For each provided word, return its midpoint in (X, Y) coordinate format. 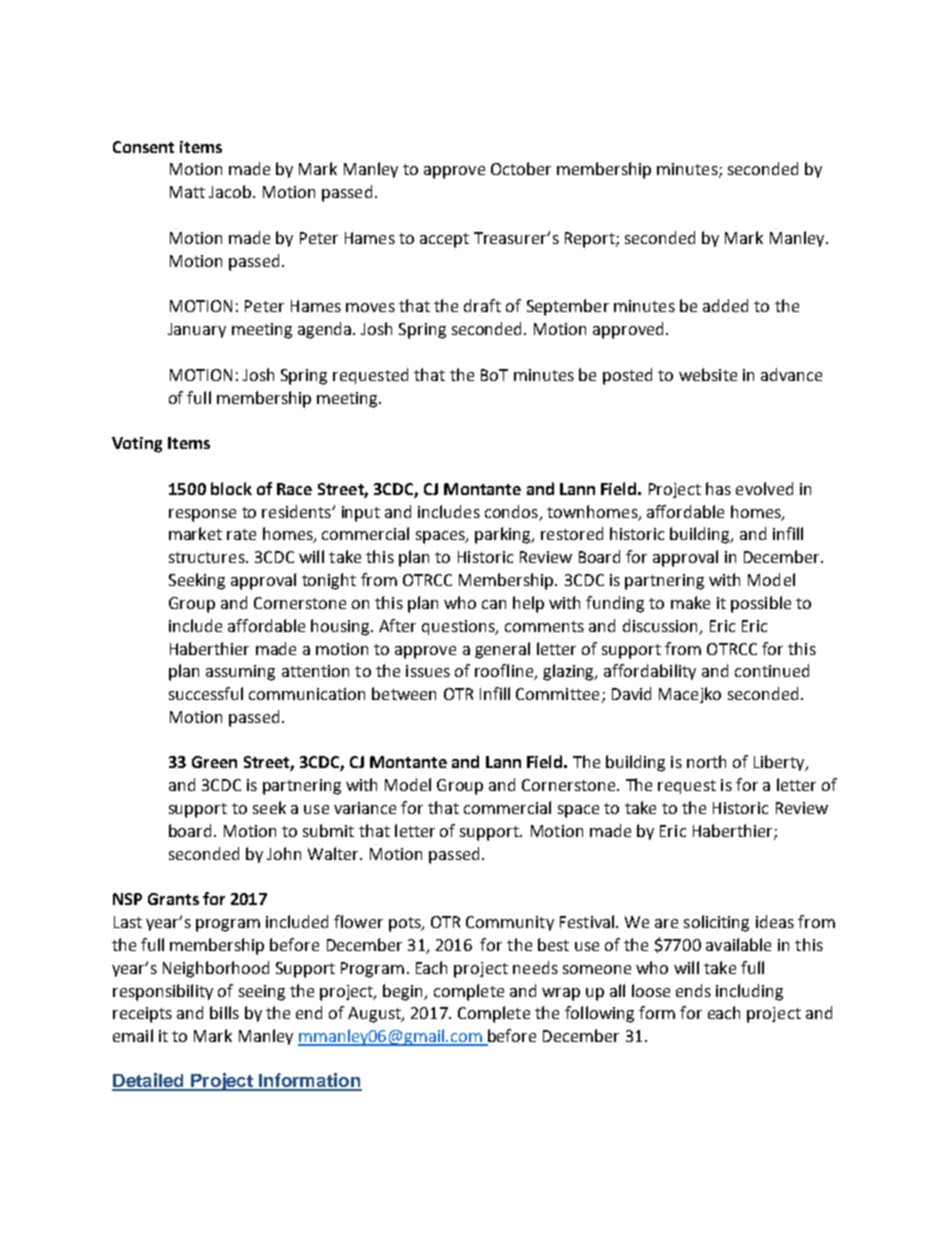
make (690, 602)
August (375, 1015)
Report (591, 240)
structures (208, 557)
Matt (187, 192)
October (521, 168)
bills (224, 1012)
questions (459, 627)
